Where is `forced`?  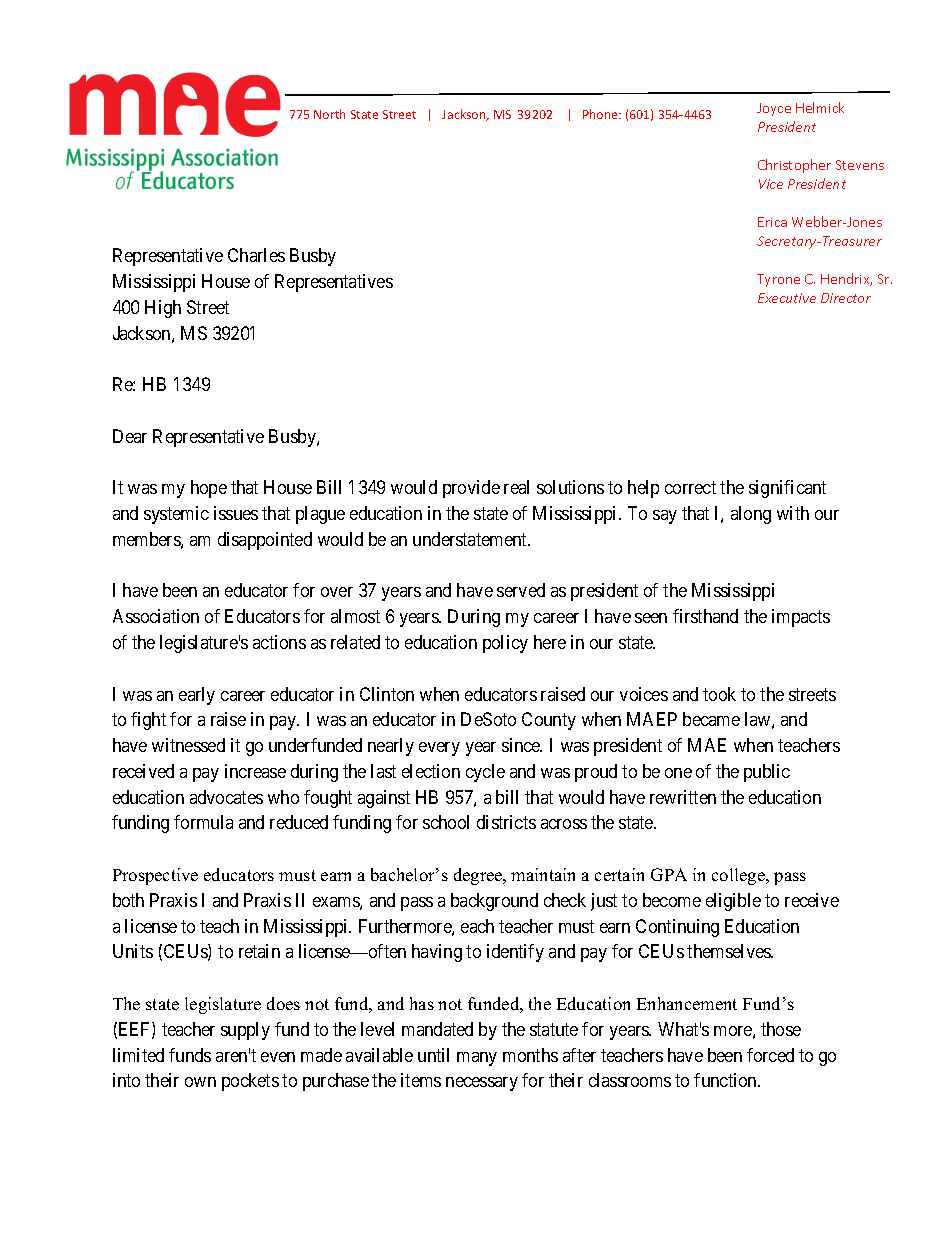
forced is located at coordinates (770, 1055).
